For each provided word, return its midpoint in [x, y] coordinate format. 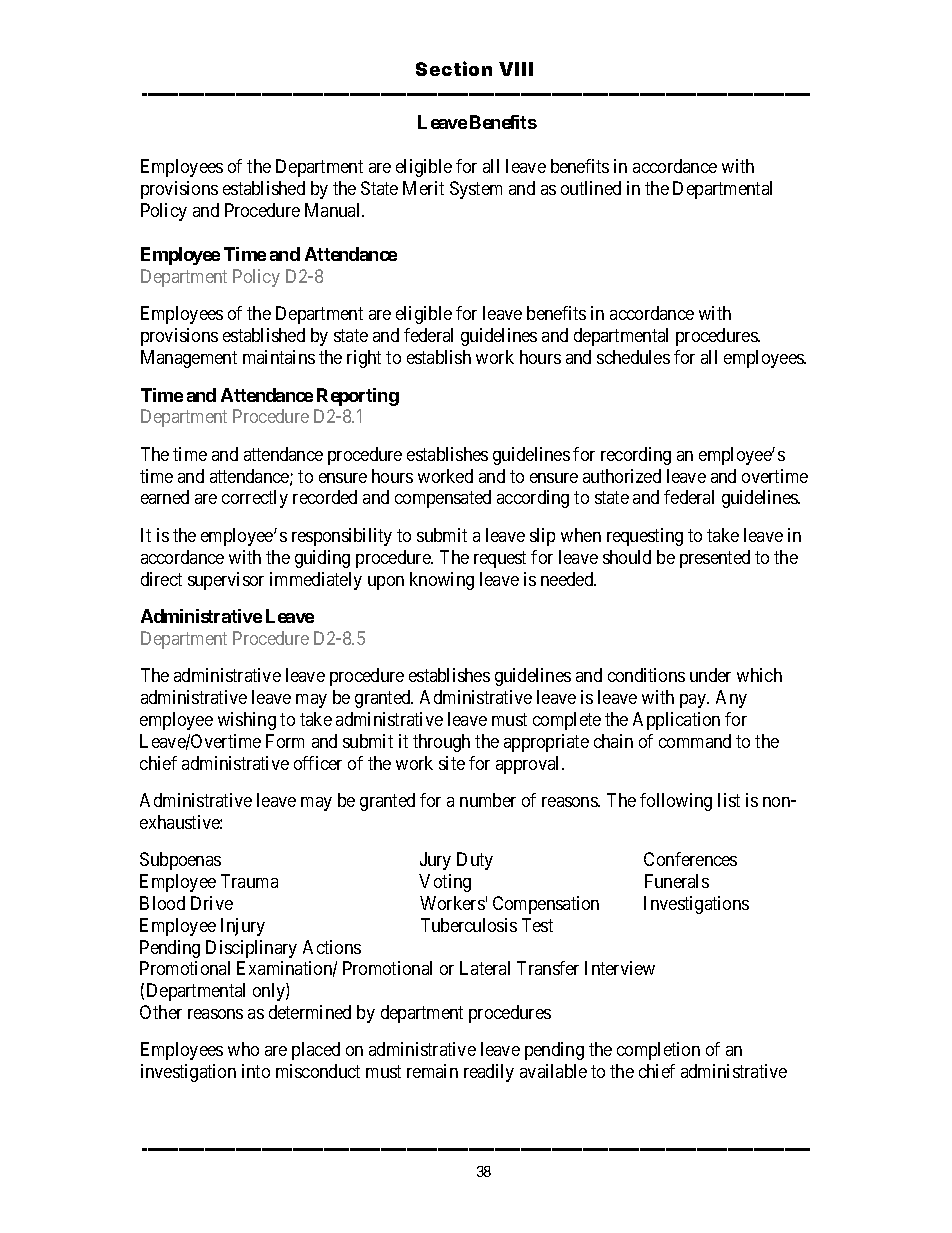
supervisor [226, 581]
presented [715, 559]
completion [658, 1051]
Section [454, 68]
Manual [334, 210]
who [243, 1049]
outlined [591, 188]
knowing [442, 581]
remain [432, 1071]
